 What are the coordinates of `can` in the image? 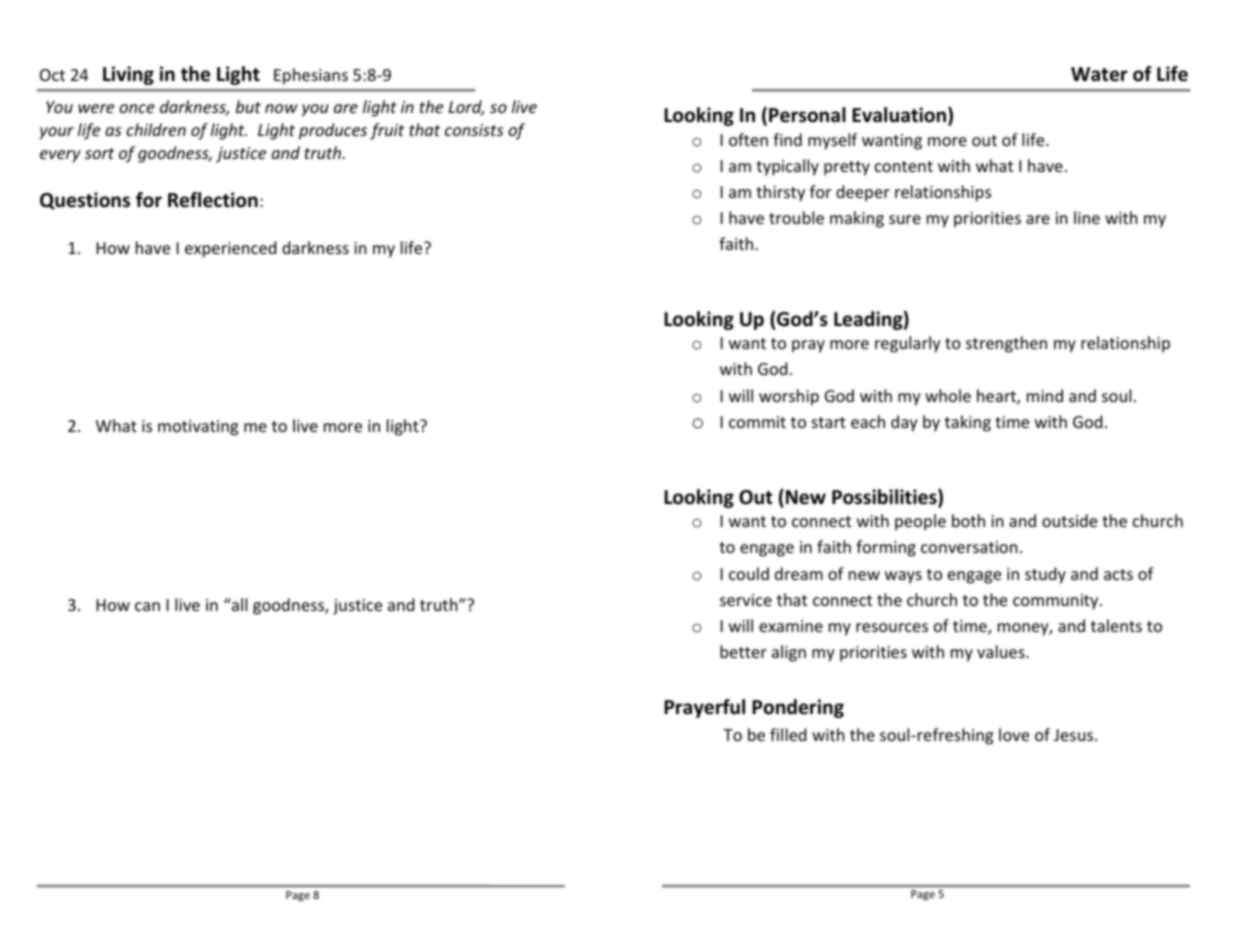 It's located at (147, 606).
